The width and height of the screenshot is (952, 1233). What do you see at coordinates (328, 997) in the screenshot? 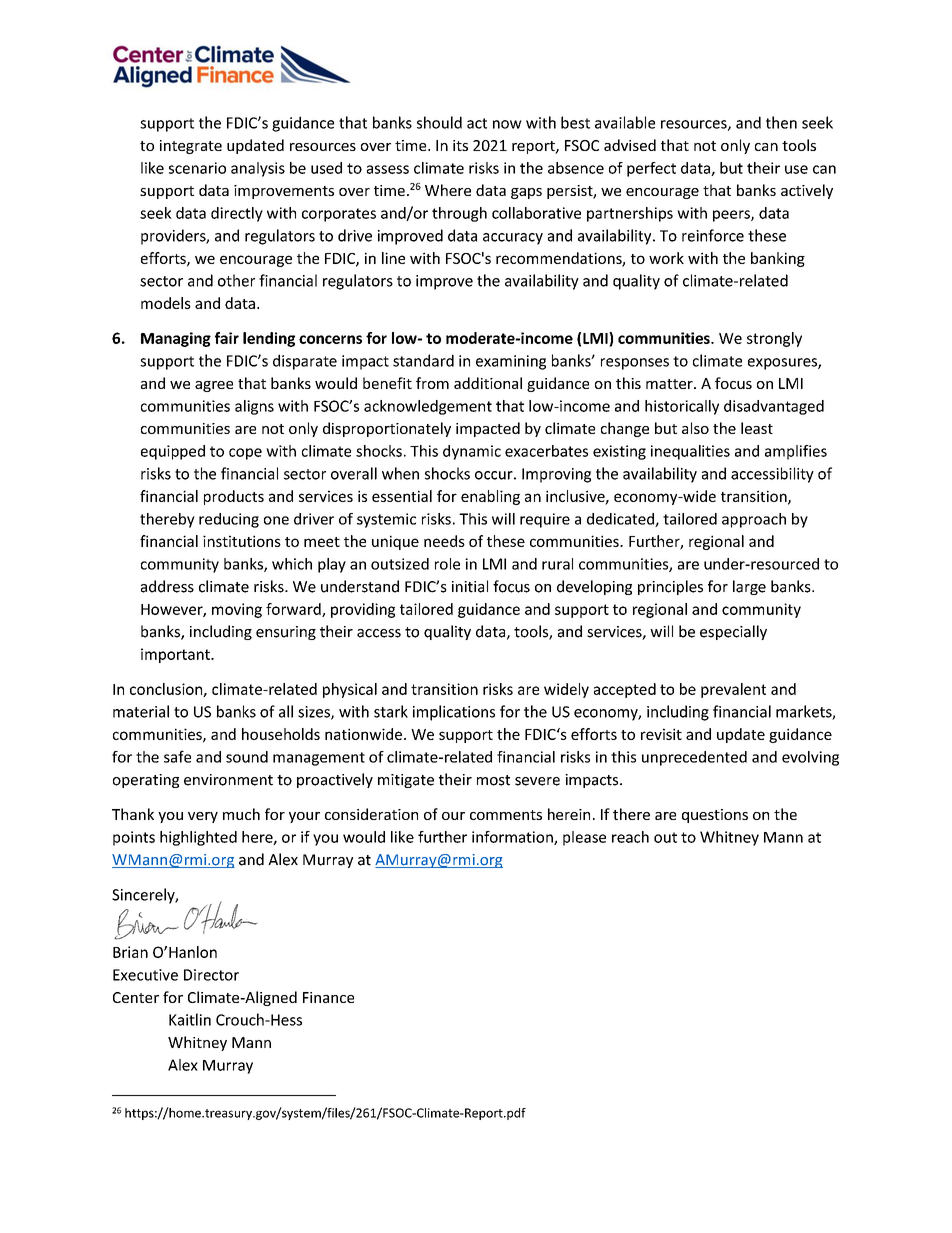
I see `Finance` at bounding box center [328, 997].
